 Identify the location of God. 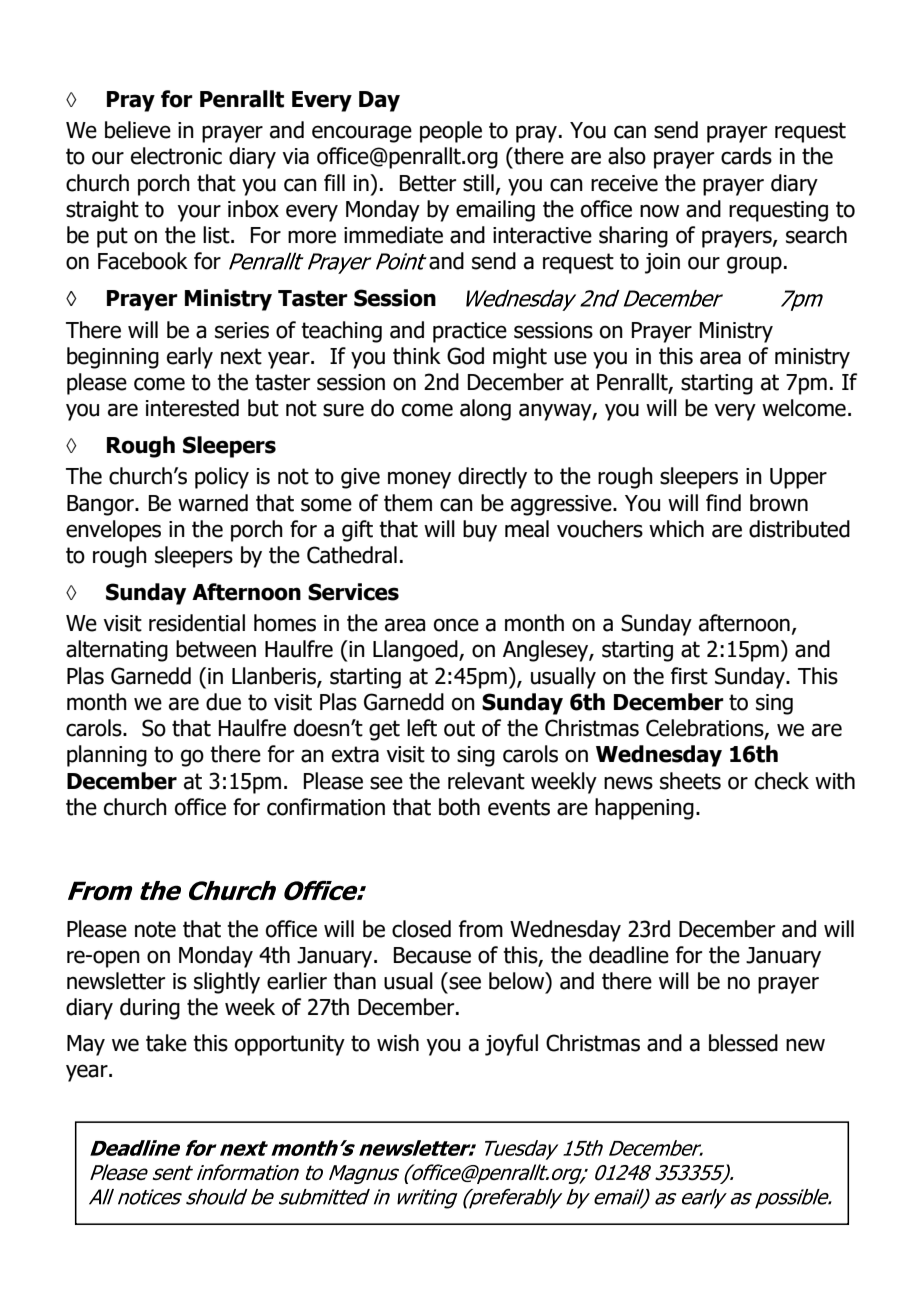
(465, 356).
